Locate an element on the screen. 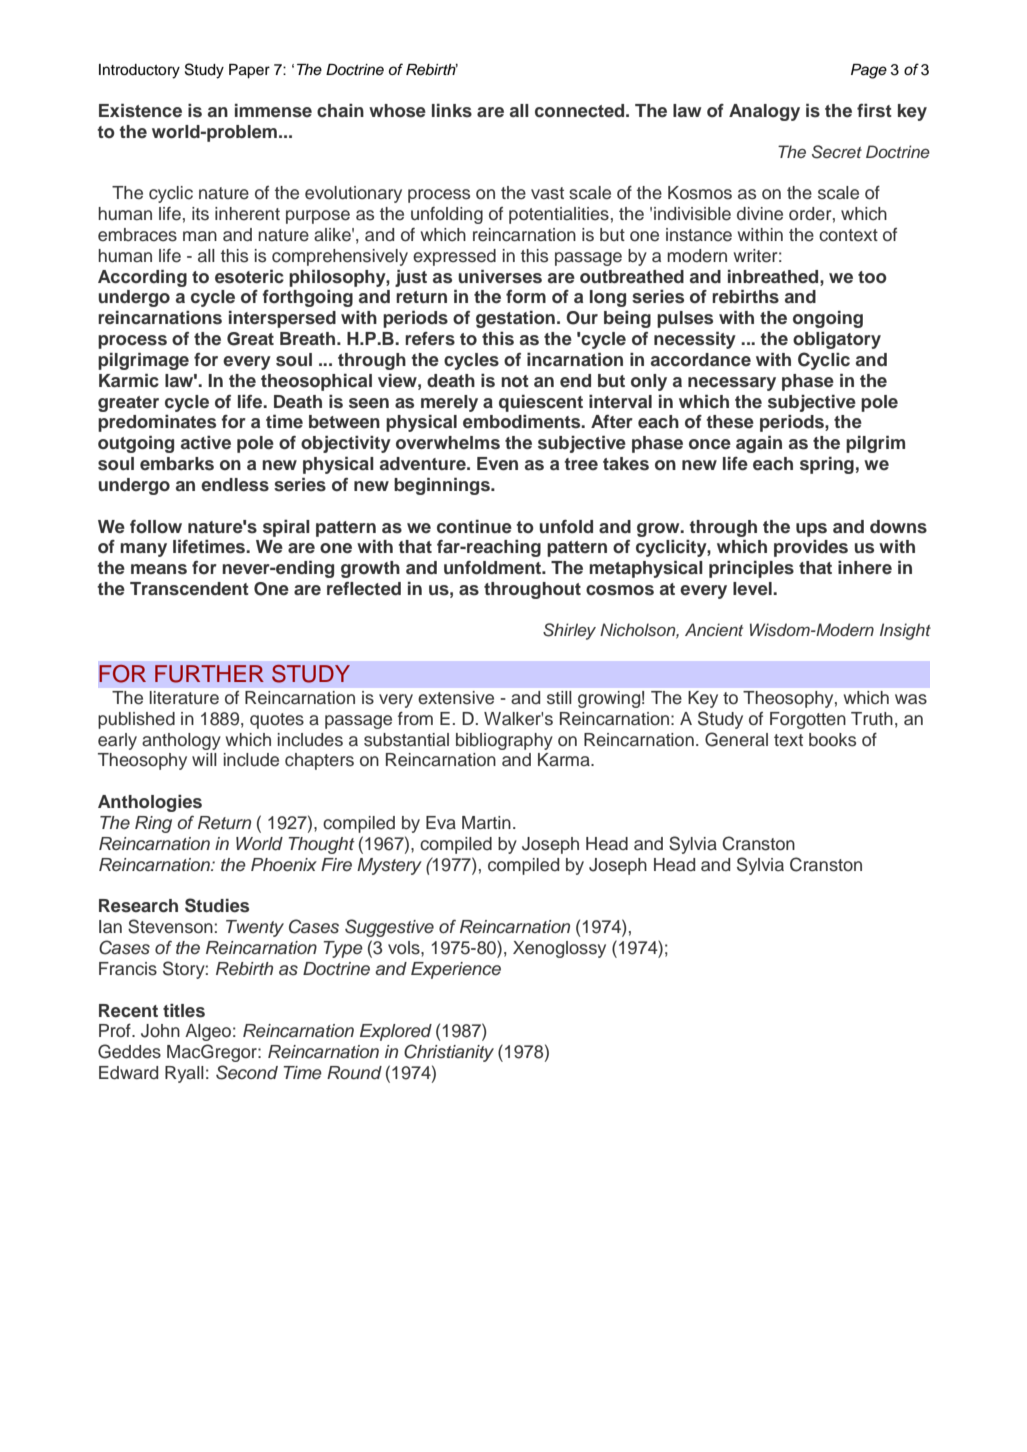 This screenshot has height=1452, width=1027. Experience is located at coordinates (456, 970).
